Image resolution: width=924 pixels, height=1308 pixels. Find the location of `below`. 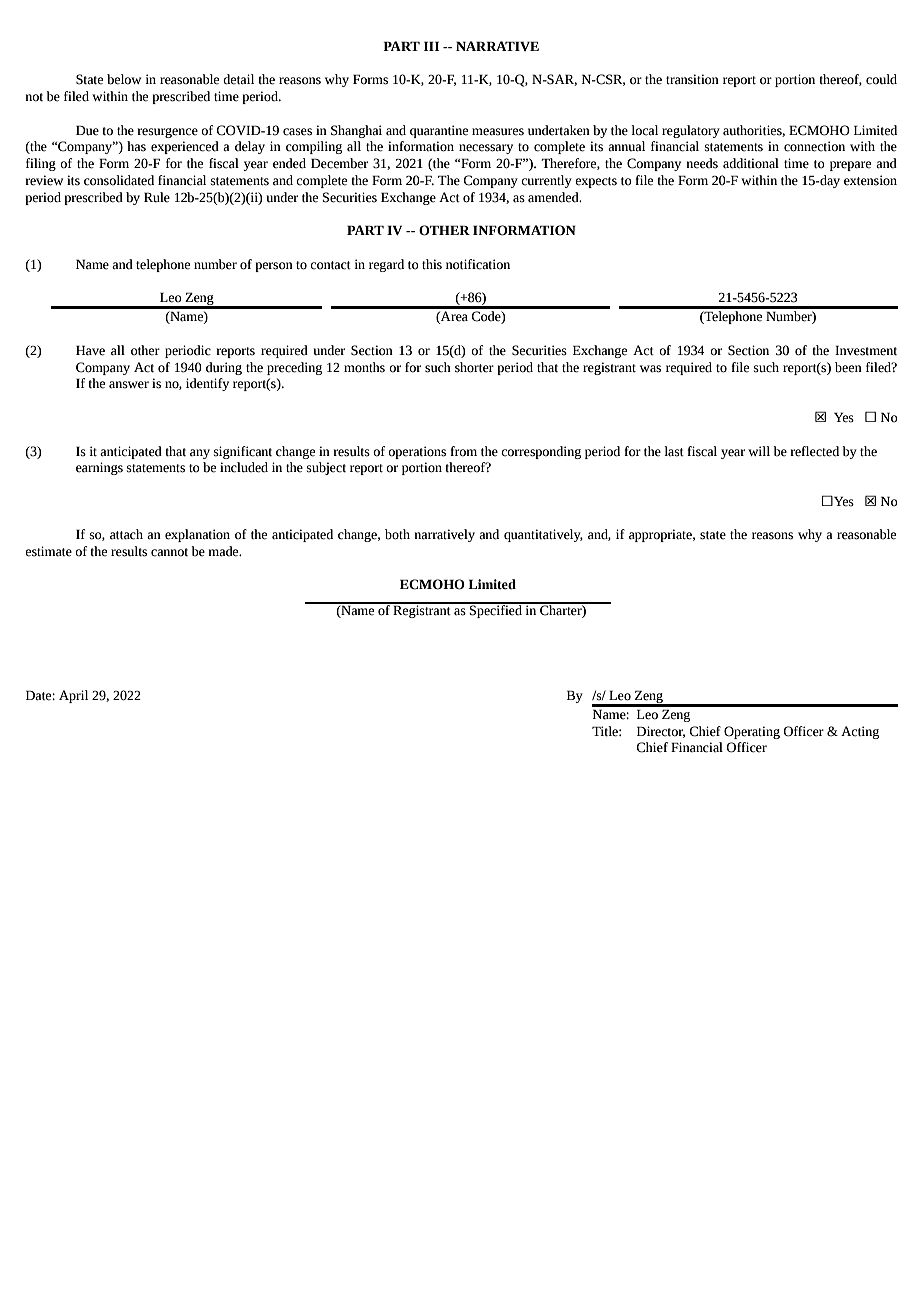

below is located at coordinates (124, 79).
